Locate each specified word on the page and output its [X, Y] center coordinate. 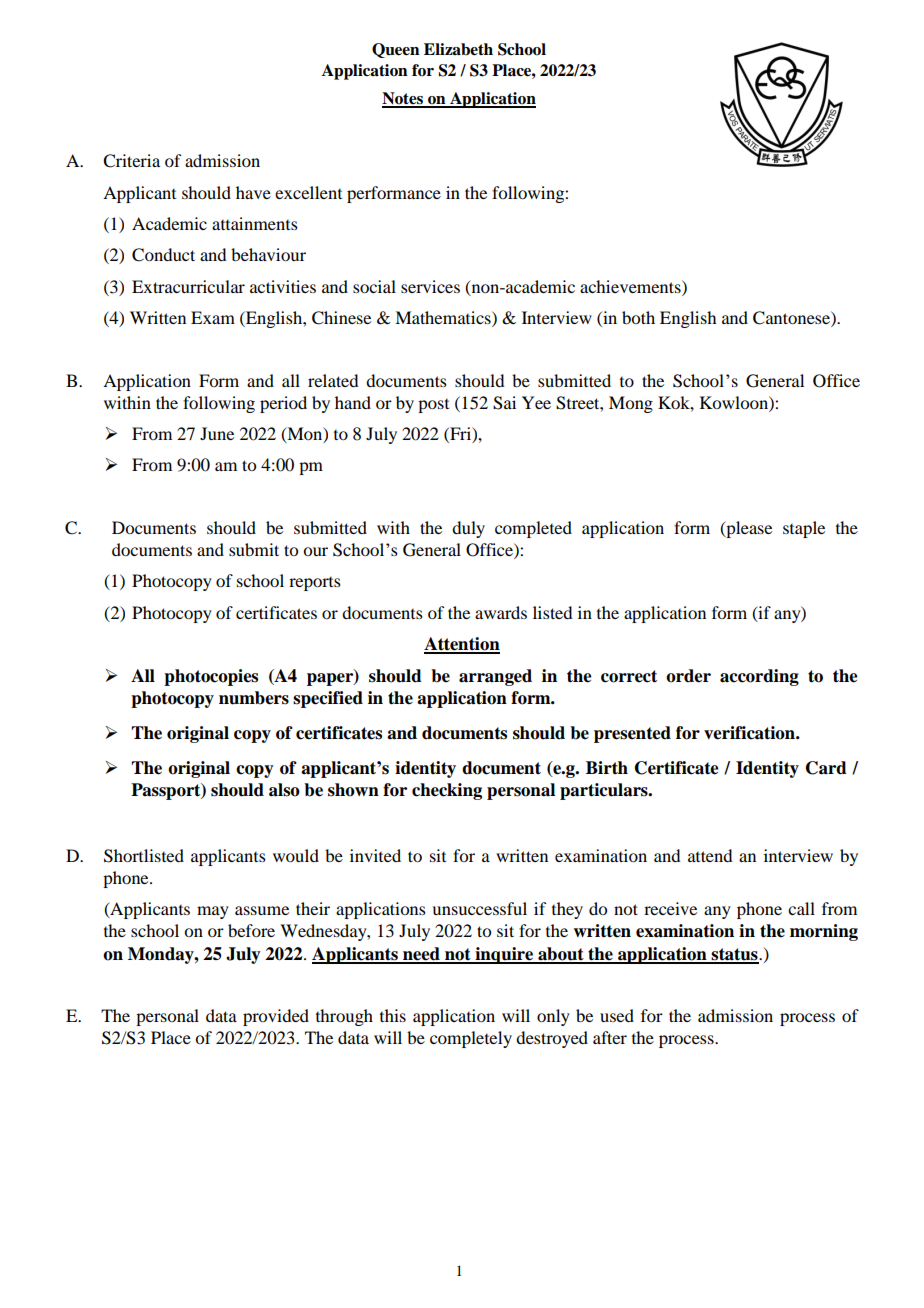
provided [276, 1017]
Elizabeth [458, 49]
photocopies [211, 677]
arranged [495, 677]
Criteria [131, 161]
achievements [631, 286]
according [759, 677]
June [217, 433]
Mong [631, 404]
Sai [504, 403]
